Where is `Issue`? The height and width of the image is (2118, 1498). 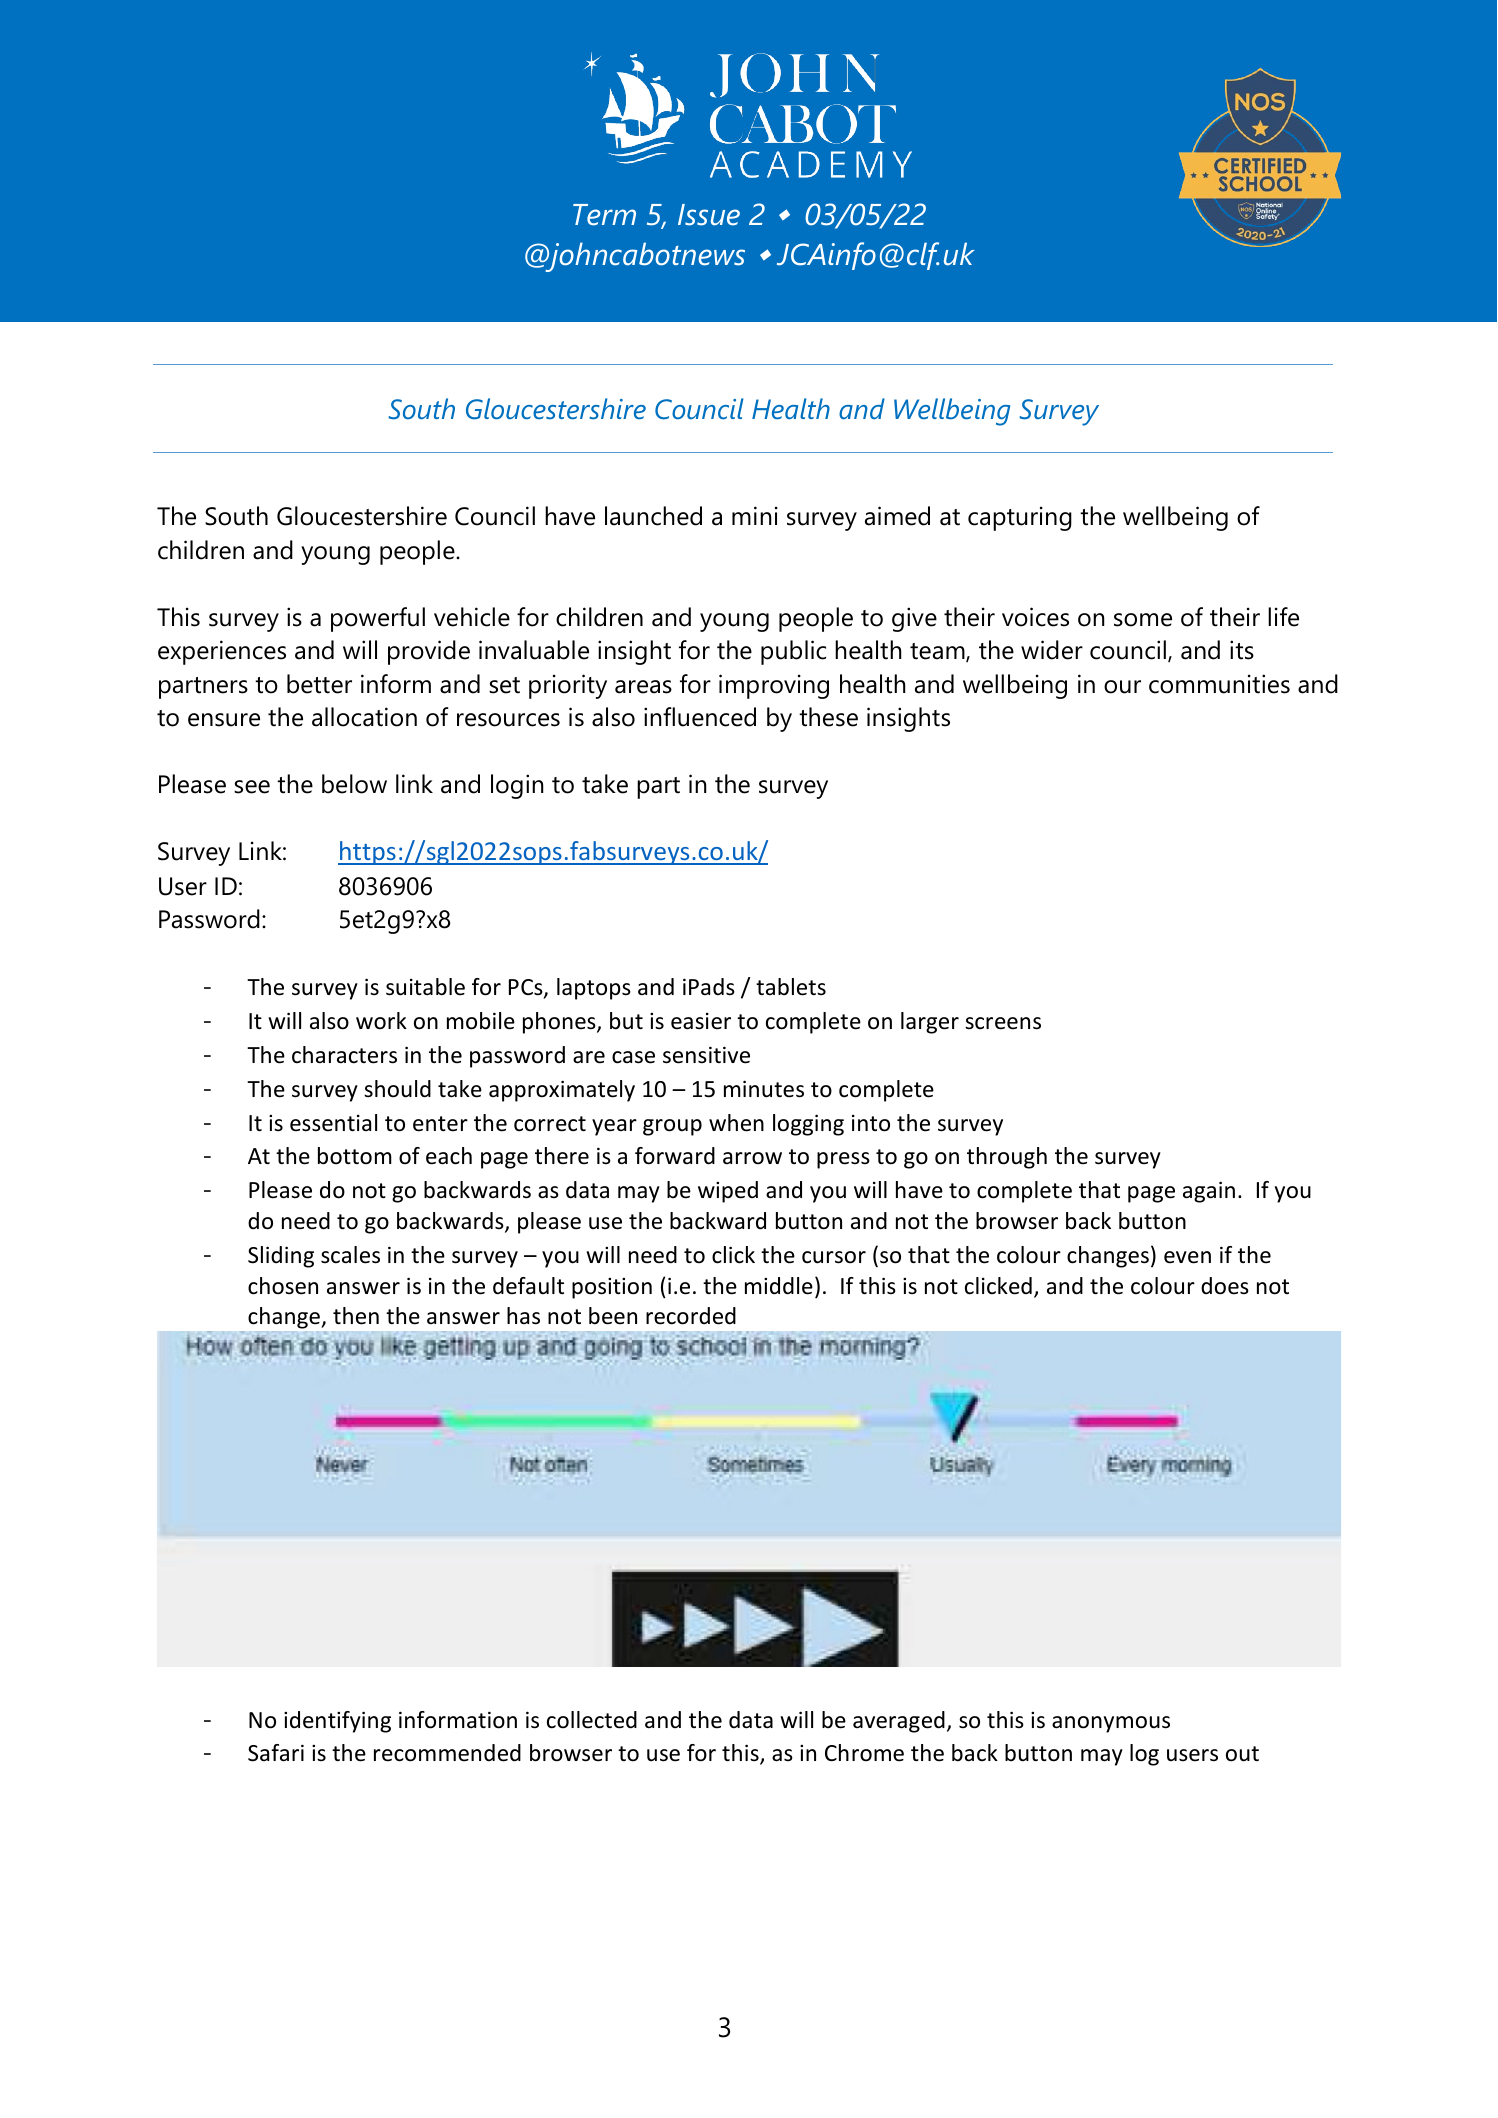 Issue is located at coordinates (709, 215).
